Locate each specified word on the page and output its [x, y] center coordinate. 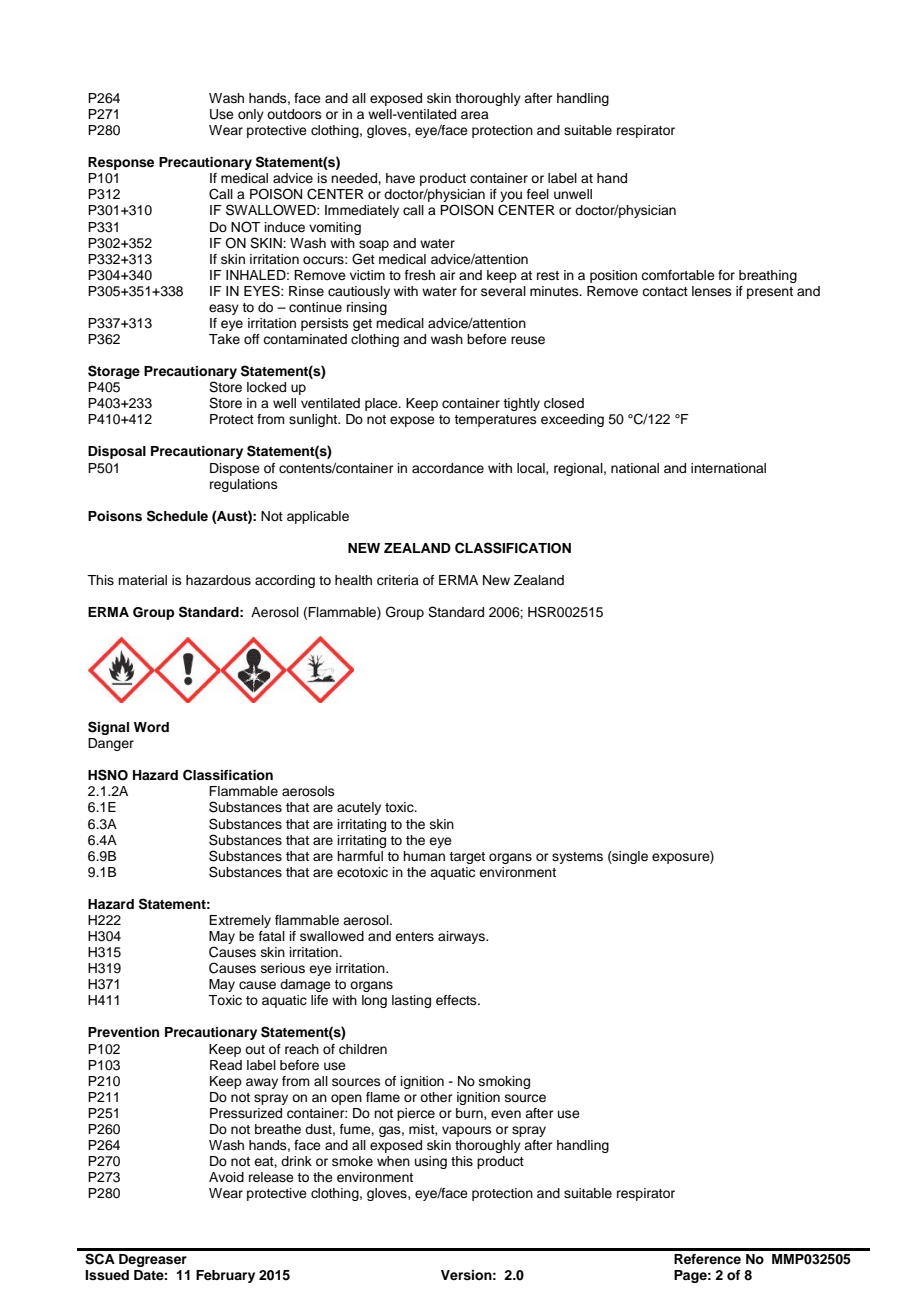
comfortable [678, 275]
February [225, 1276]
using [431, 1162]
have [400, 178]
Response [121, 163]
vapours [467, 1131]
